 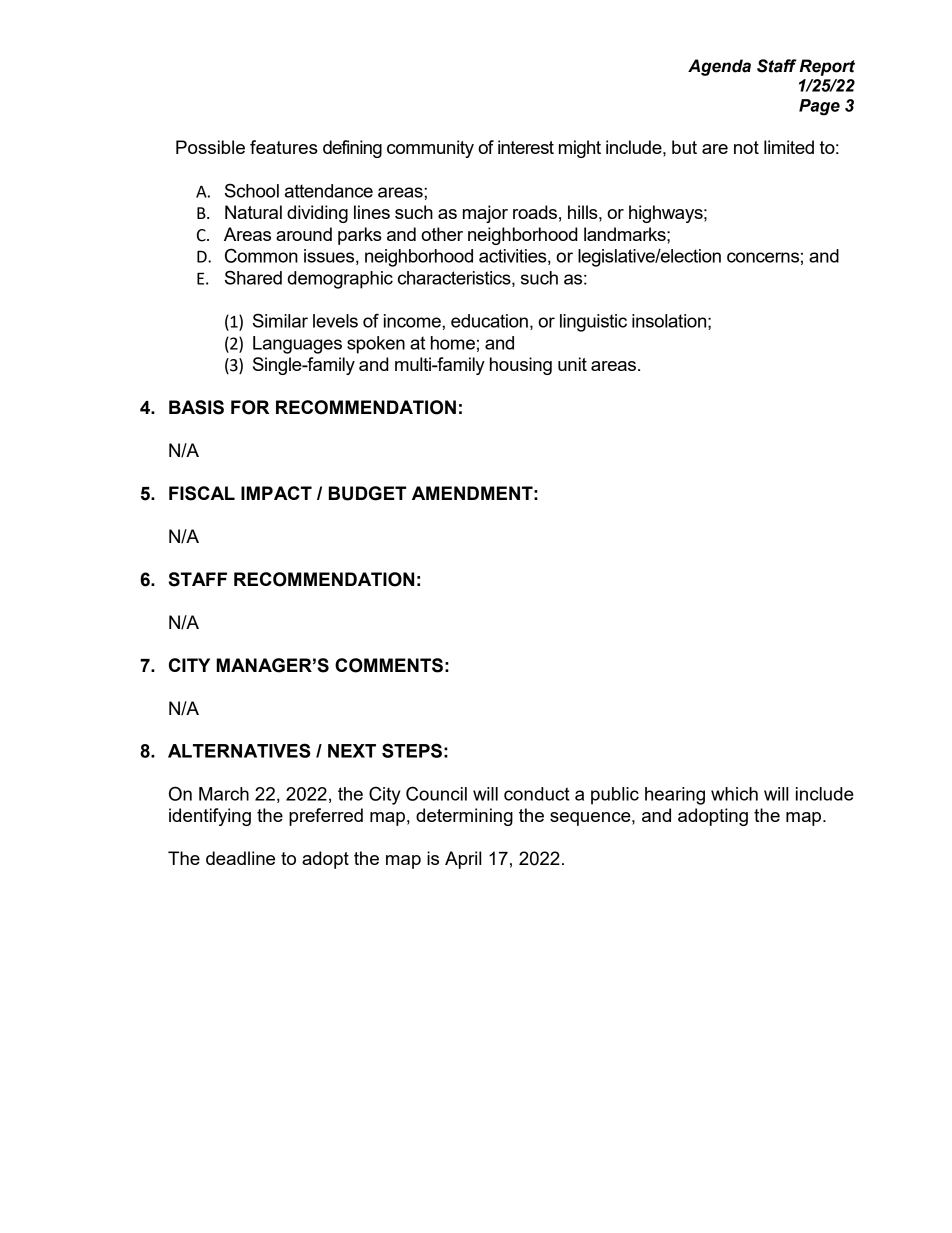 What do you see at coordinates (521, 366) in the screenshot?
I see `housing` at bounding box center [521, 366].
